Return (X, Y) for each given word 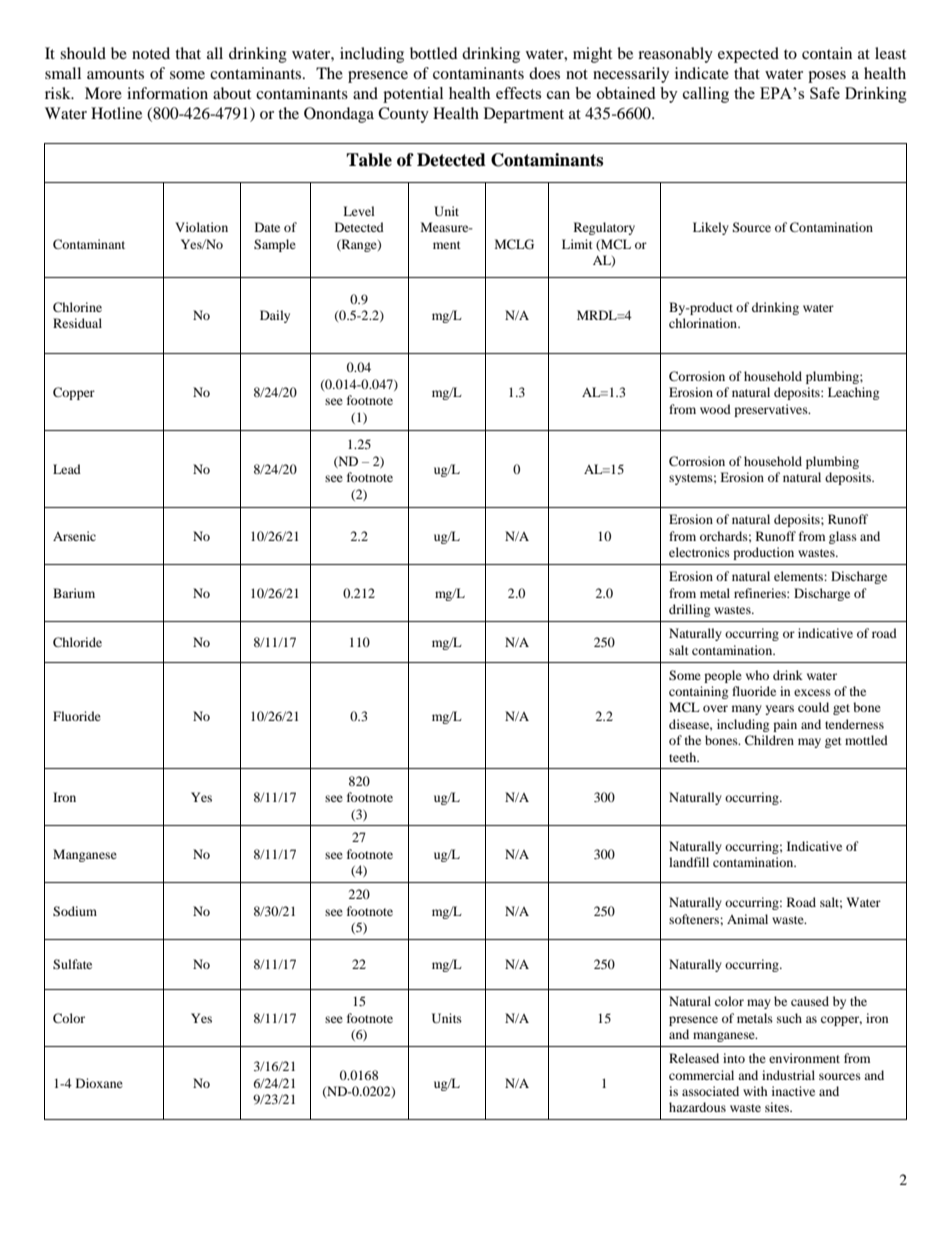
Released (694, 1058)
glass (843, 537)
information (167, 93)
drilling (689, 610)
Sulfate (72, 964)
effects (518, 93)
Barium (74, 593)
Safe (825, 93)
